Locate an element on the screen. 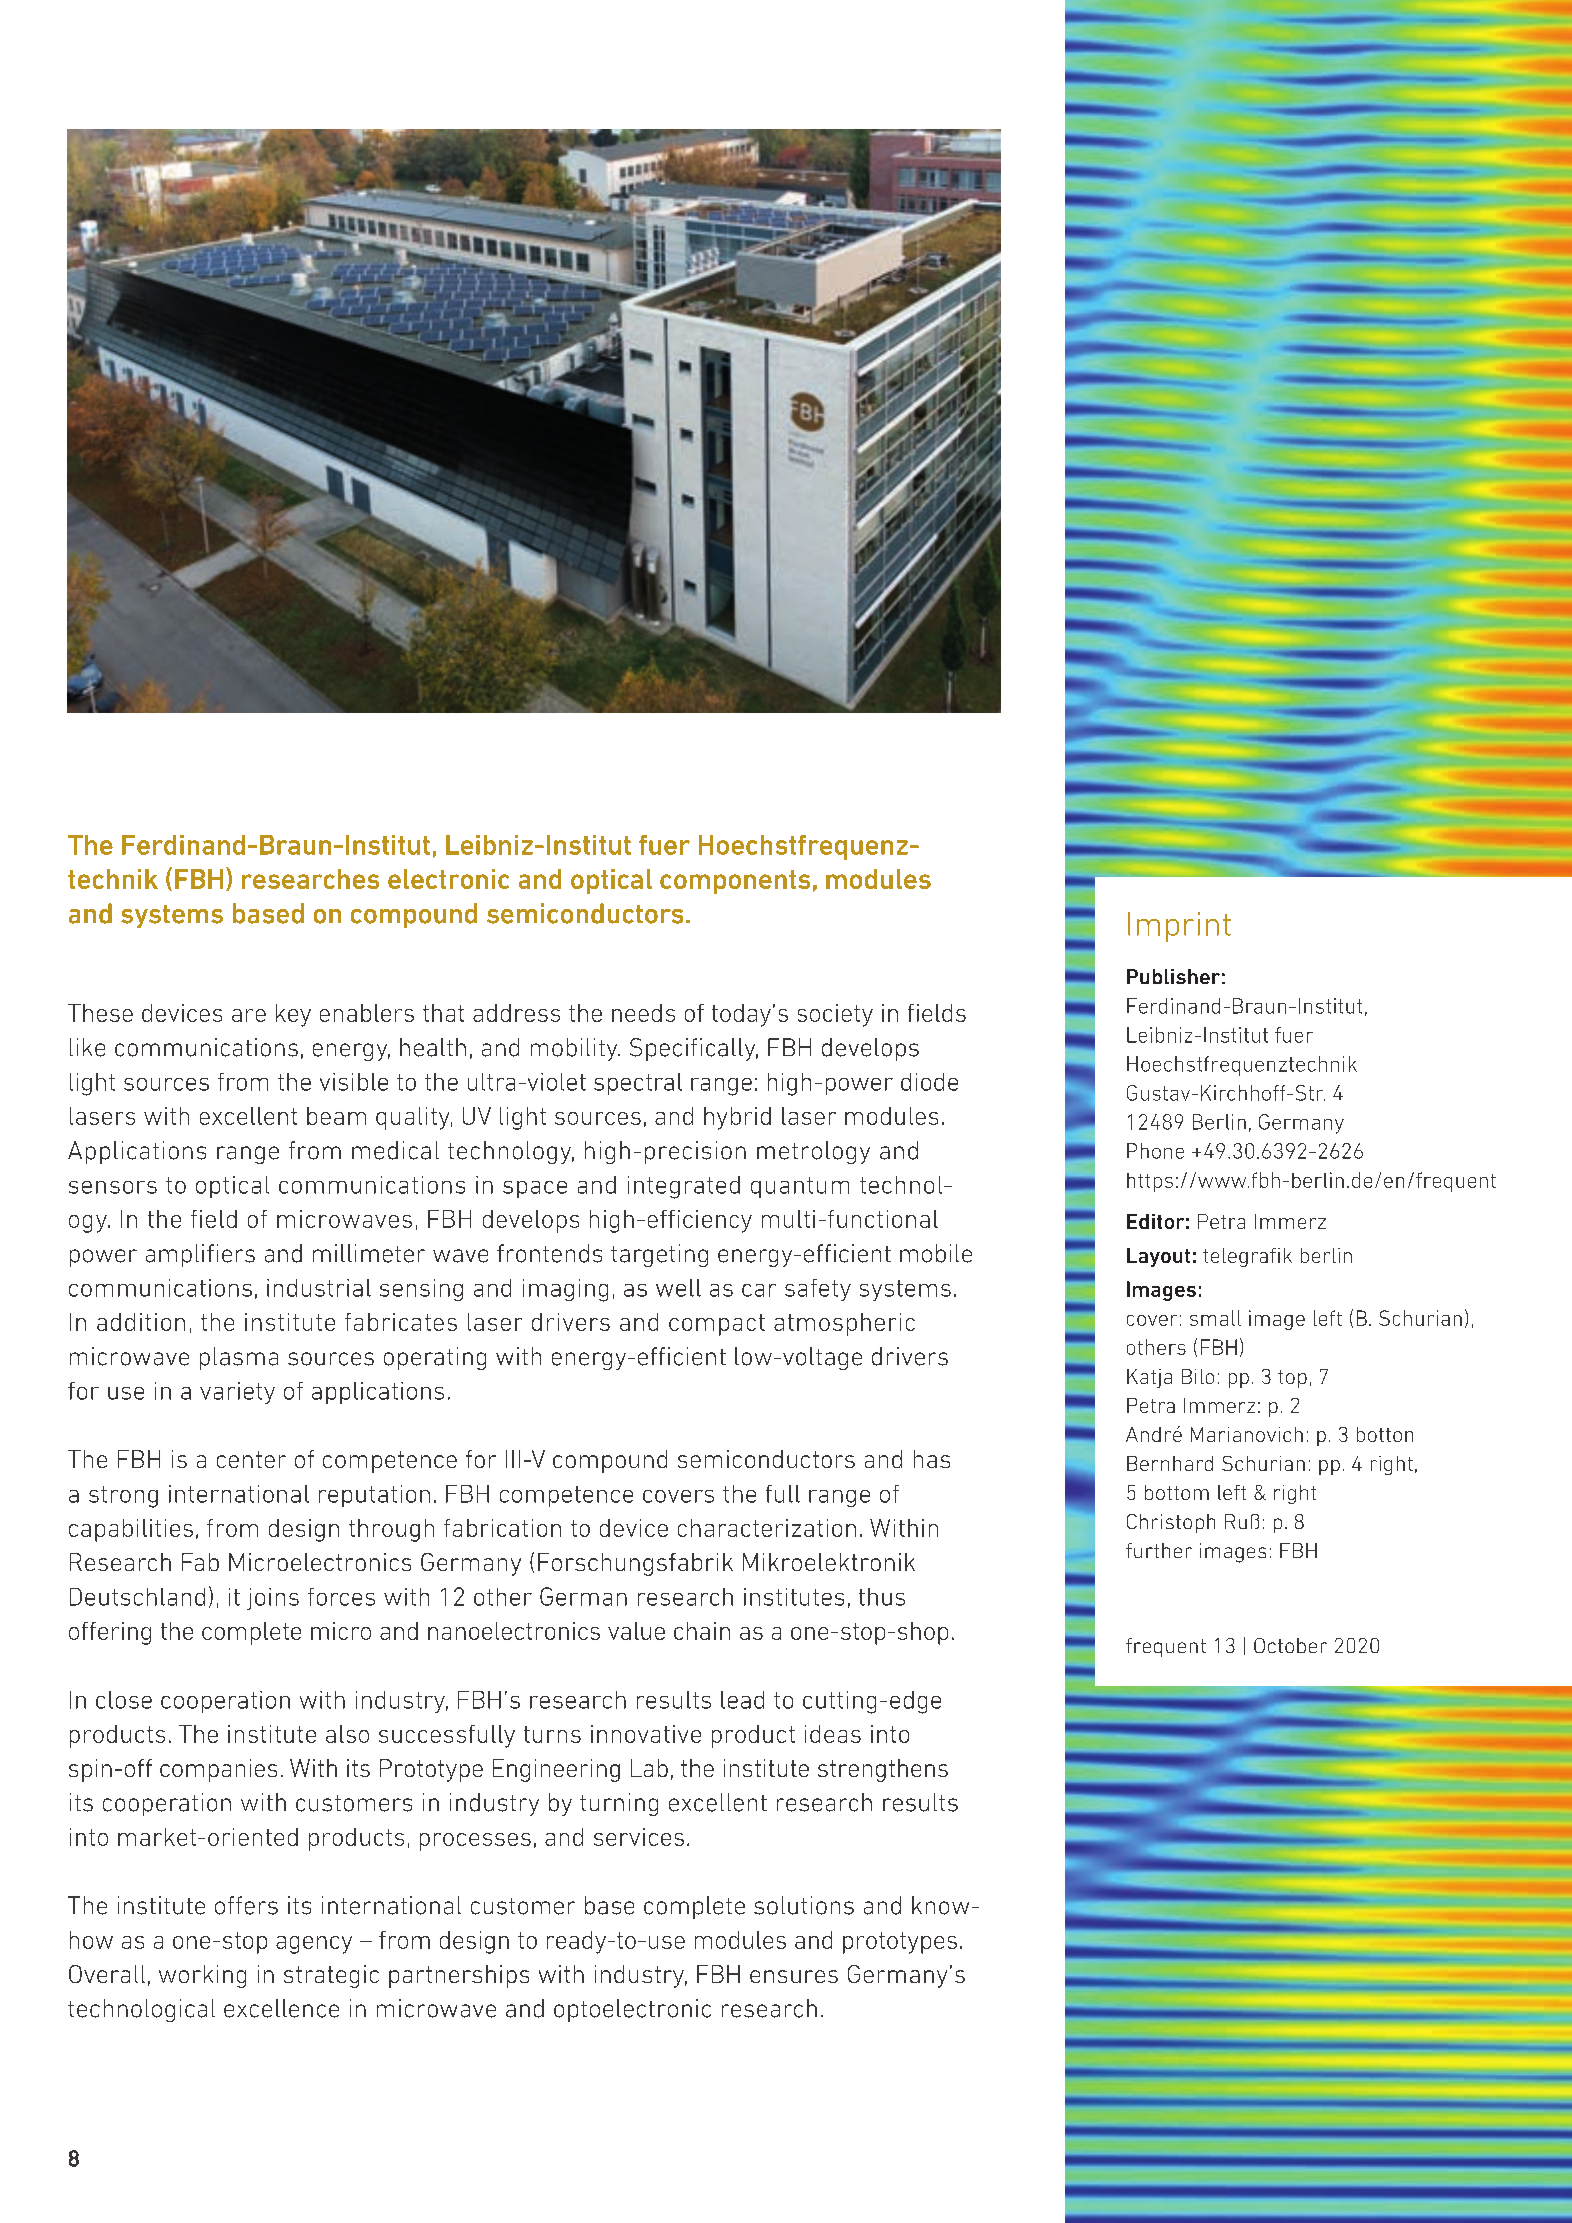 This screenshot has width=1572, height=2223. Layout is located at coordinates (1158, 1257).
